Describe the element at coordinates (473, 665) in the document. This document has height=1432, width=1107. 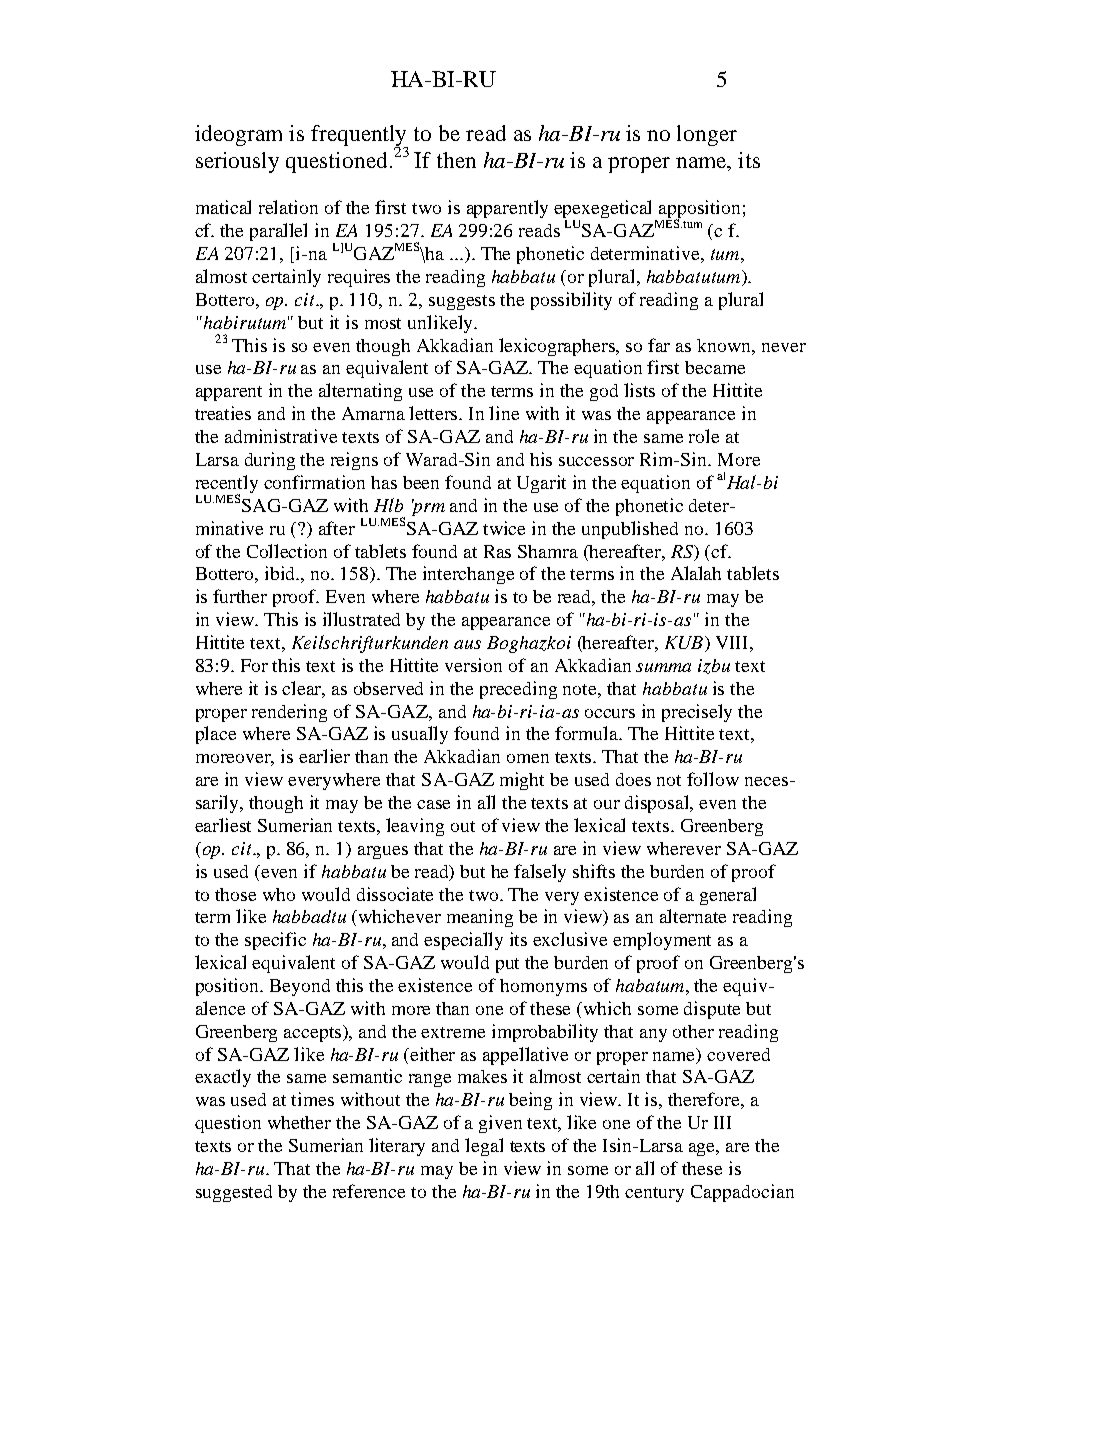
I see `version` at that location.
